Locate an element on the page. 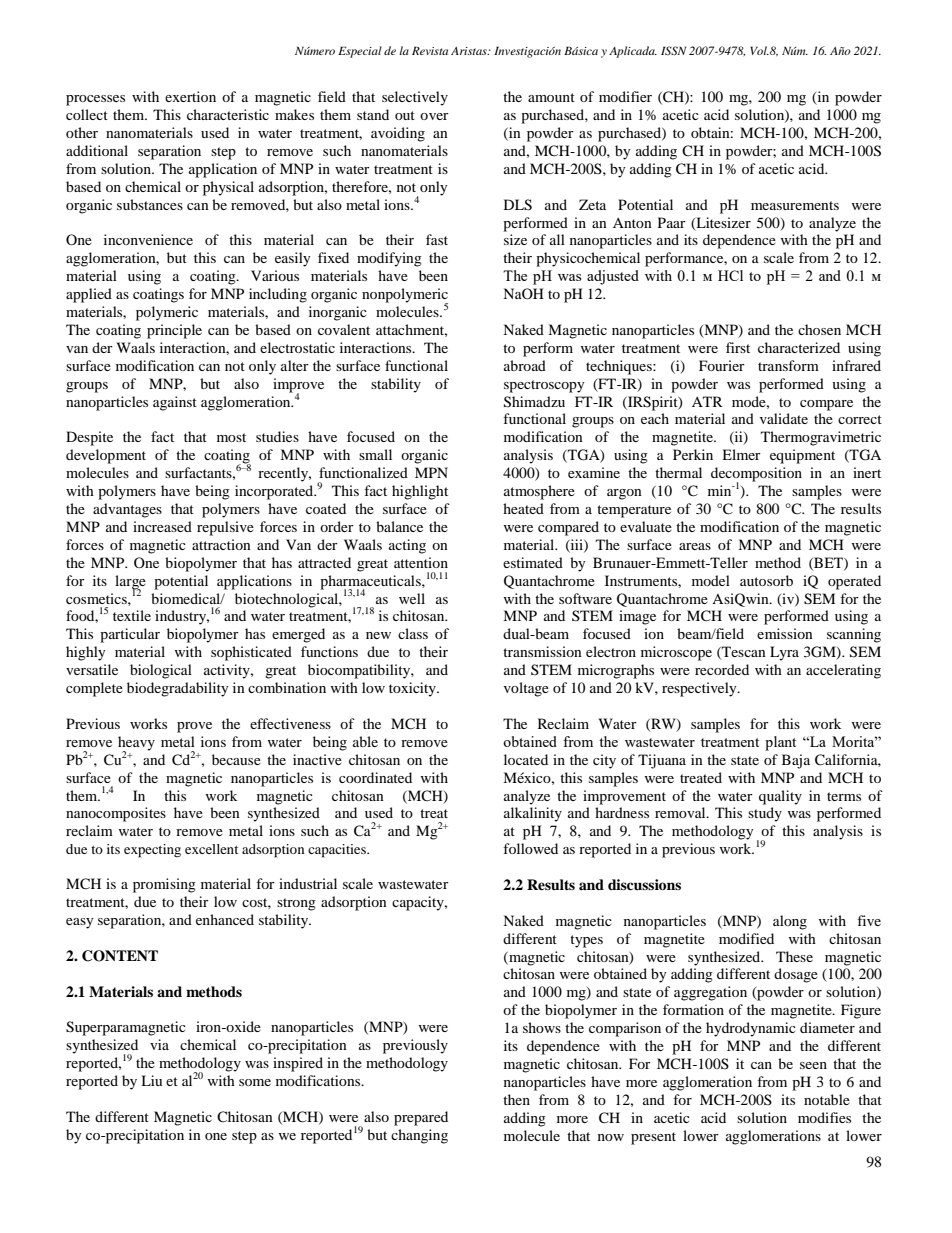 Image resolution: width=952 pixels, height=1233 pixels. over is located at coordinates (434, 116).
